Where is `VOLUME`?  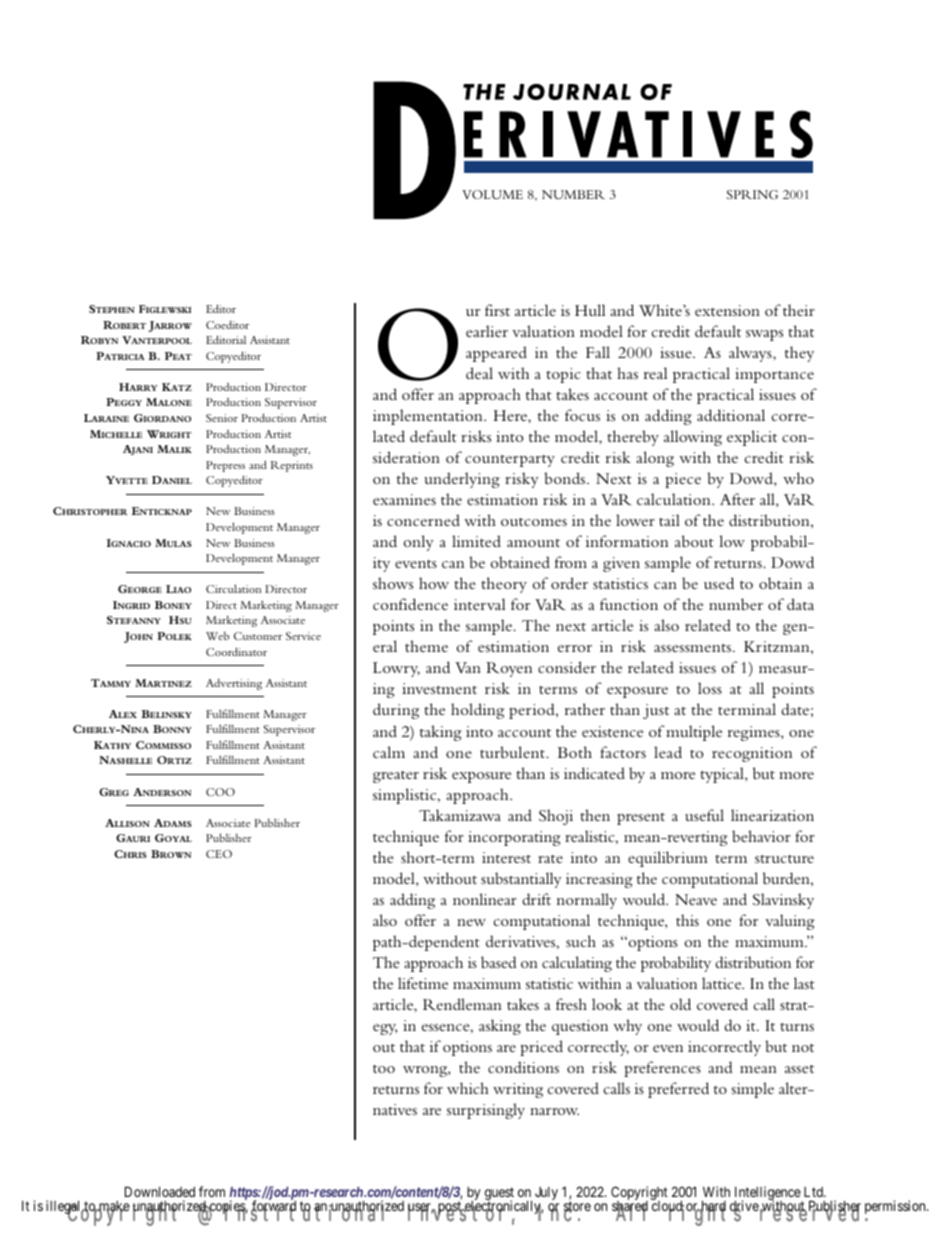
VOLUME is located at coordinates (492, 194).
